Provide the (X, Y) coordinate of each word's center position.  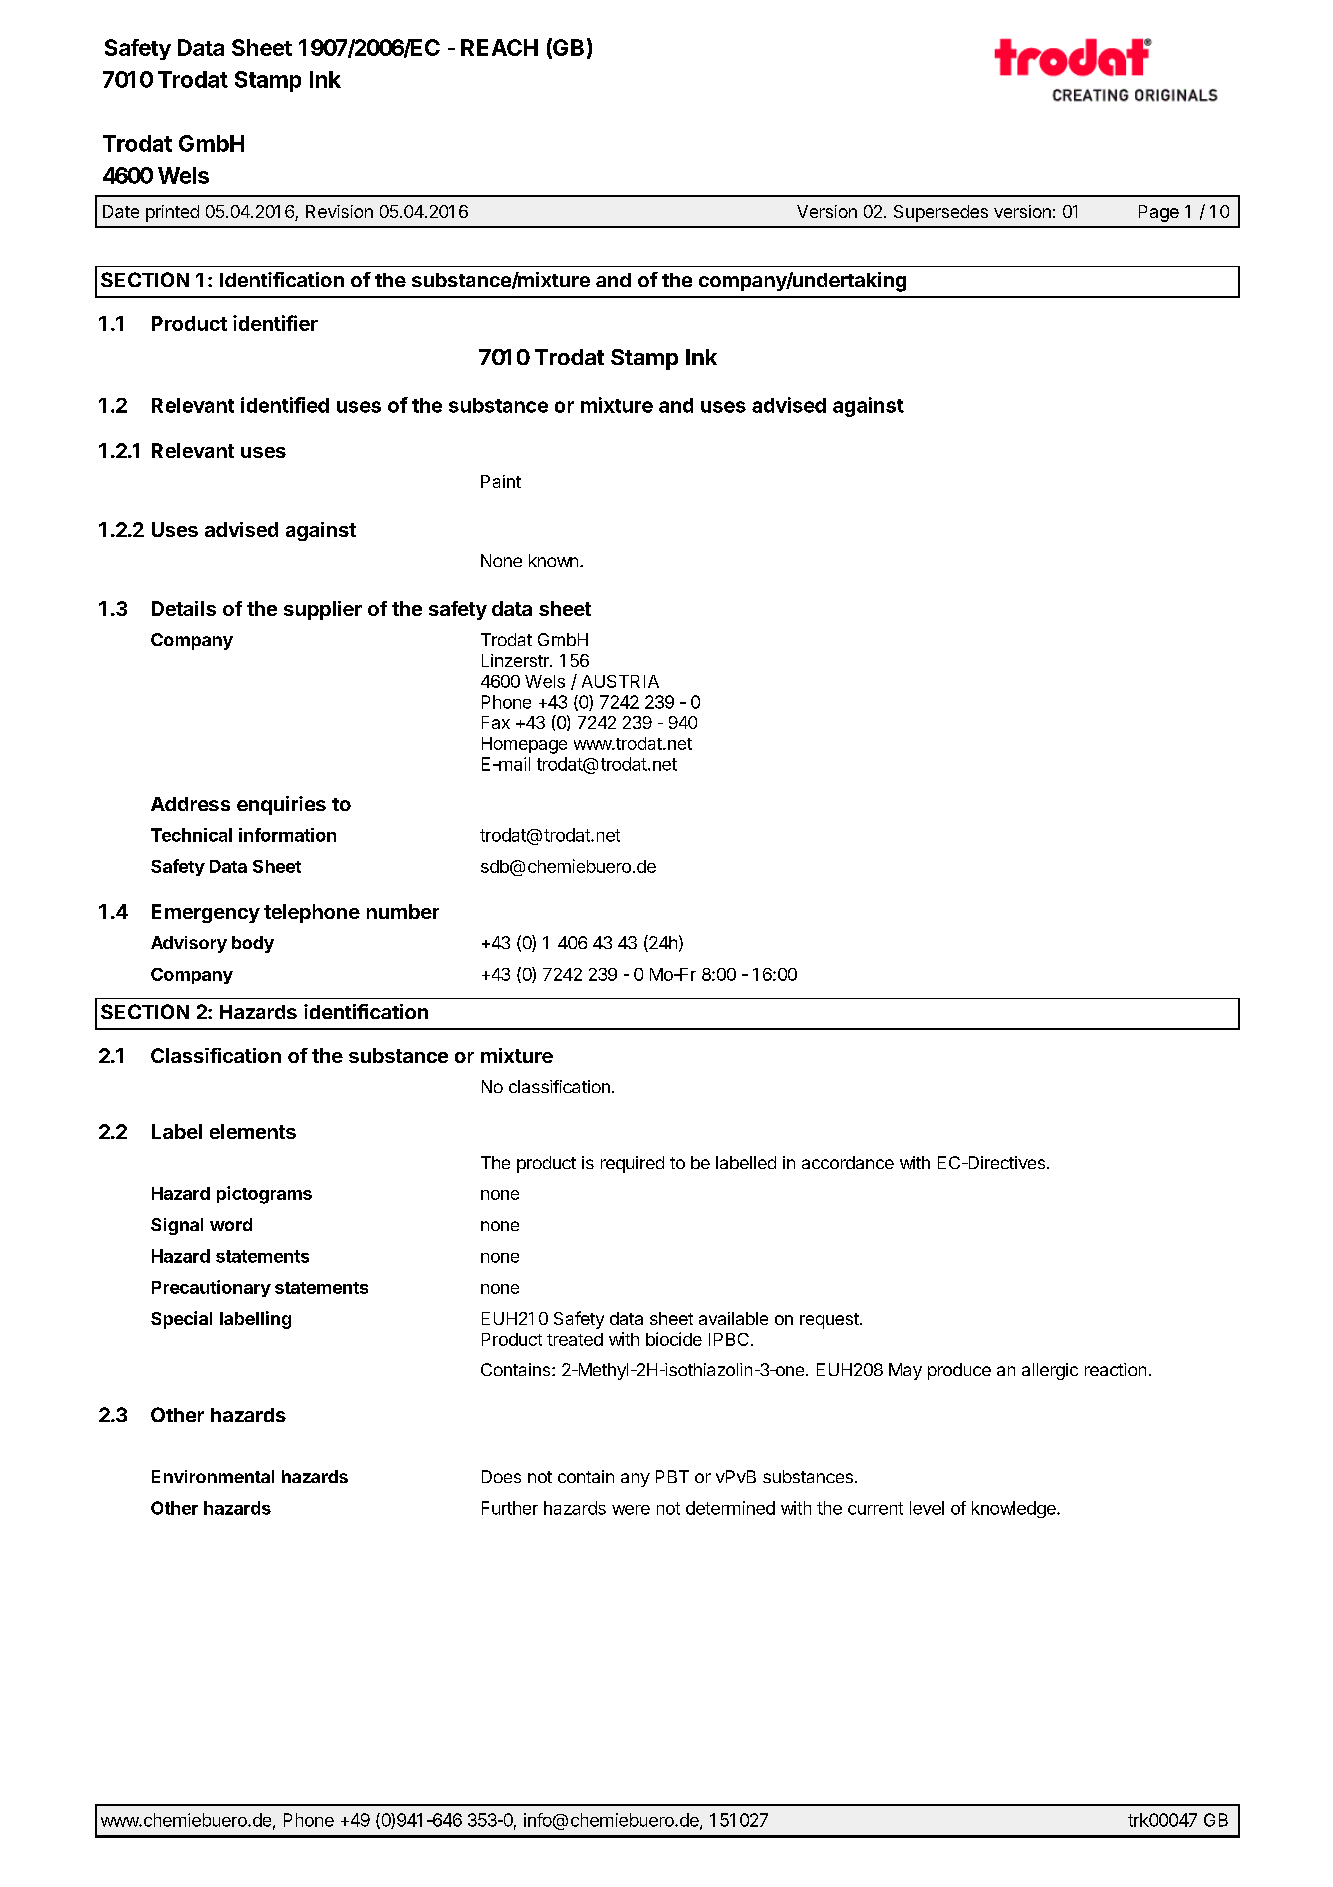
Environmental (213, 1476)
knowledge (1015, 1509)
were (631, 1510)
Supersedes (941, 213)
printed (172, 213)
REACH (499, 47)
